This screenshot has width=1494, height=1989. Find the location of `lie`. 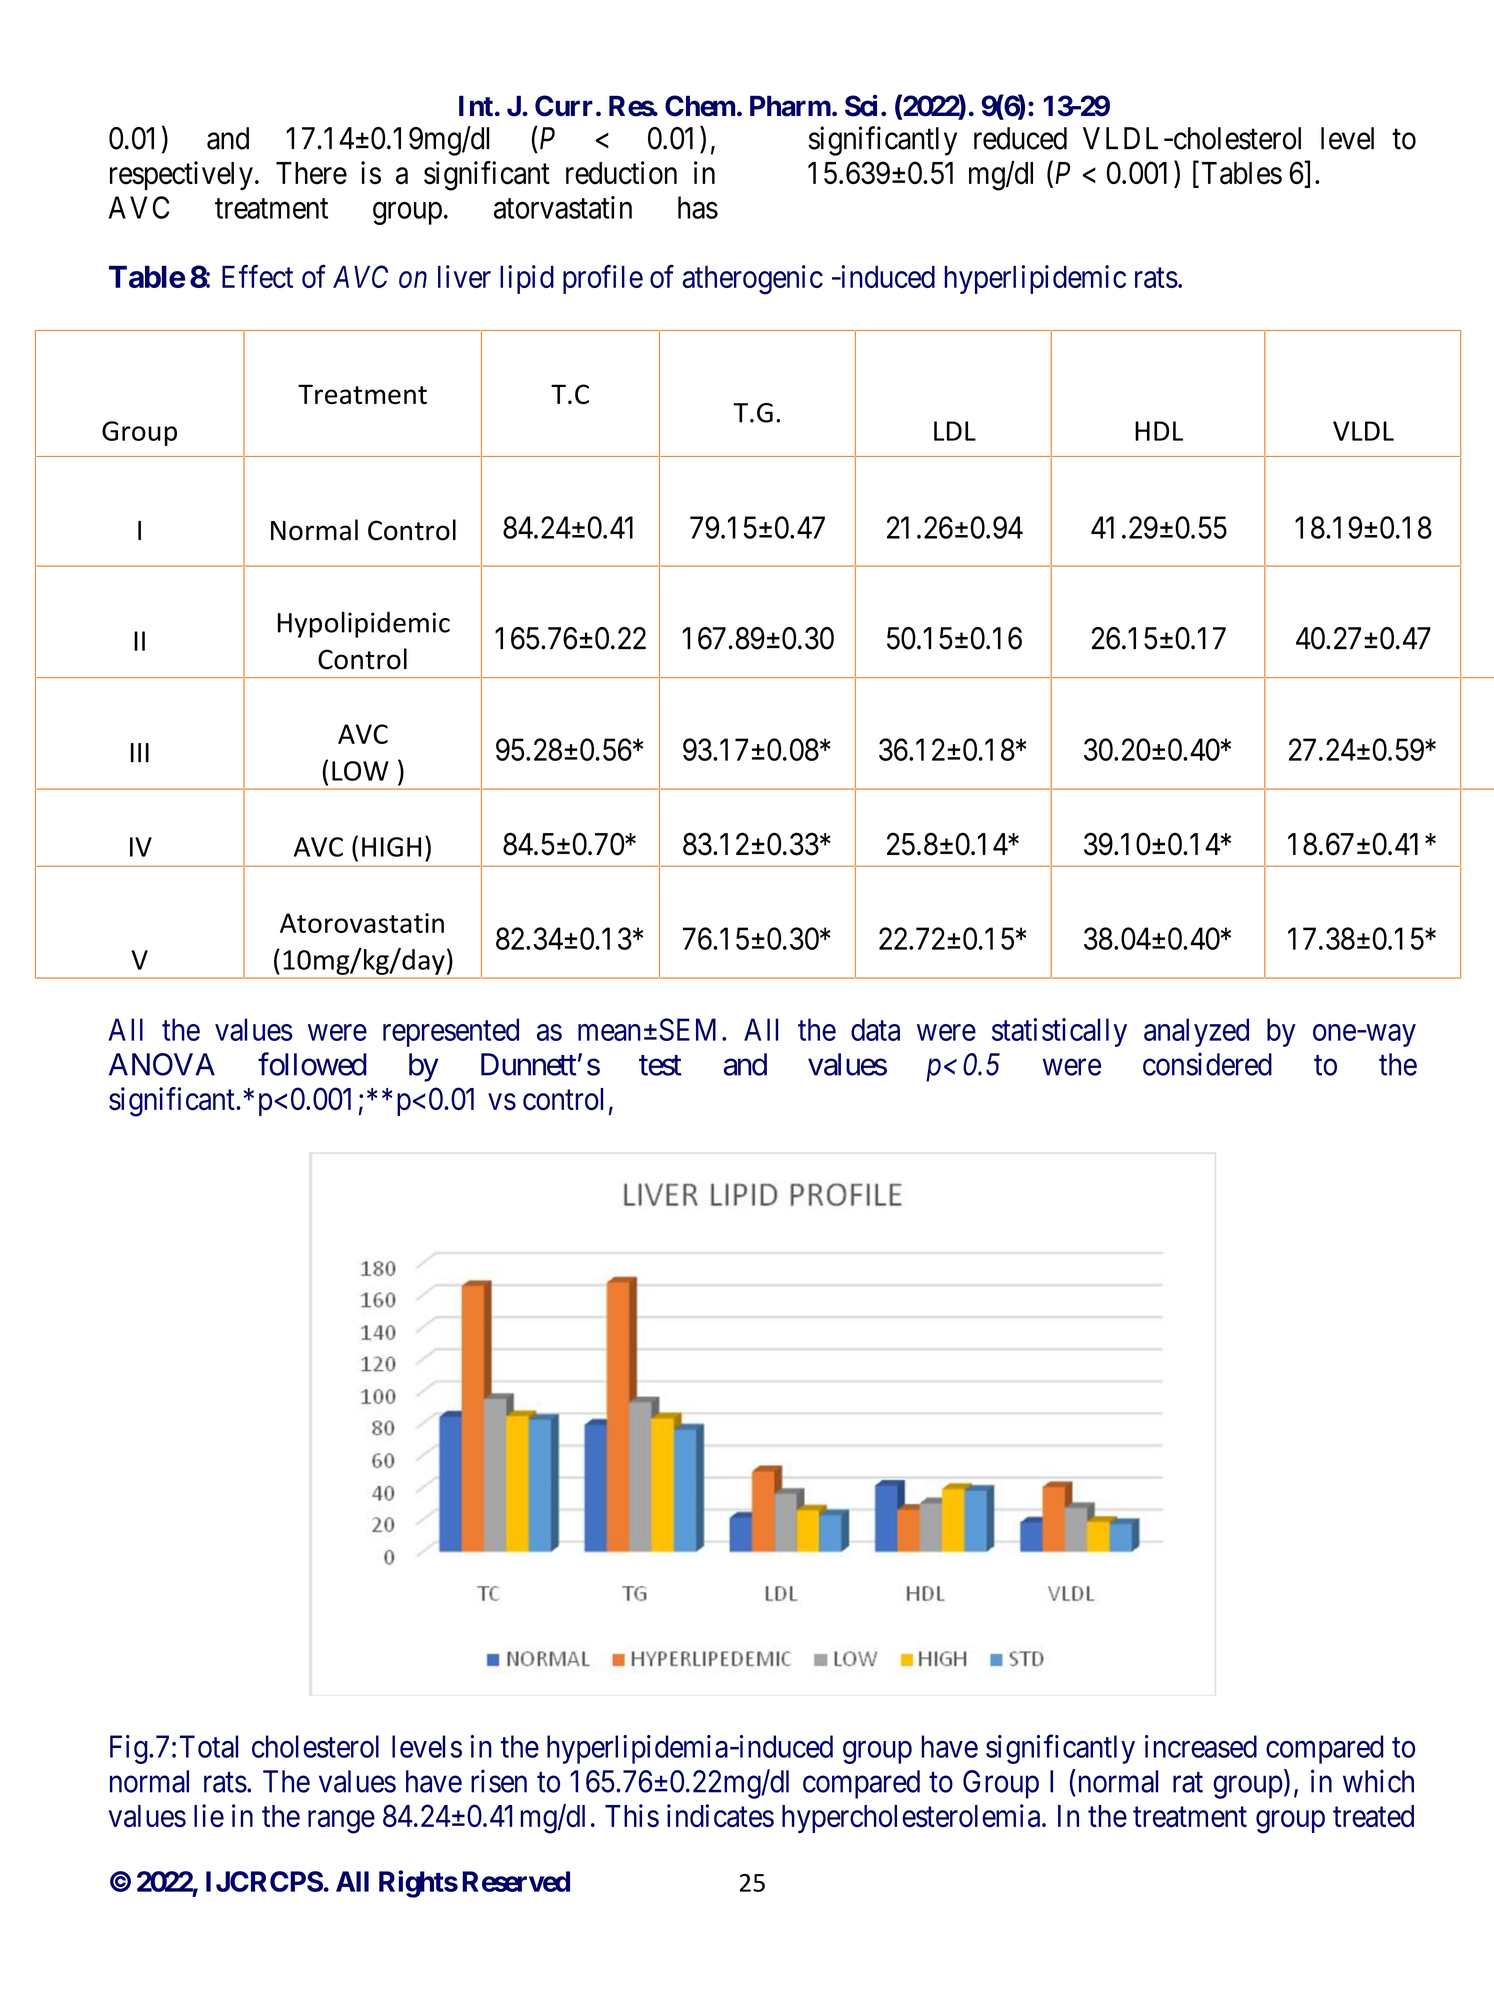

lie is located at coordinates (209, 1816).
